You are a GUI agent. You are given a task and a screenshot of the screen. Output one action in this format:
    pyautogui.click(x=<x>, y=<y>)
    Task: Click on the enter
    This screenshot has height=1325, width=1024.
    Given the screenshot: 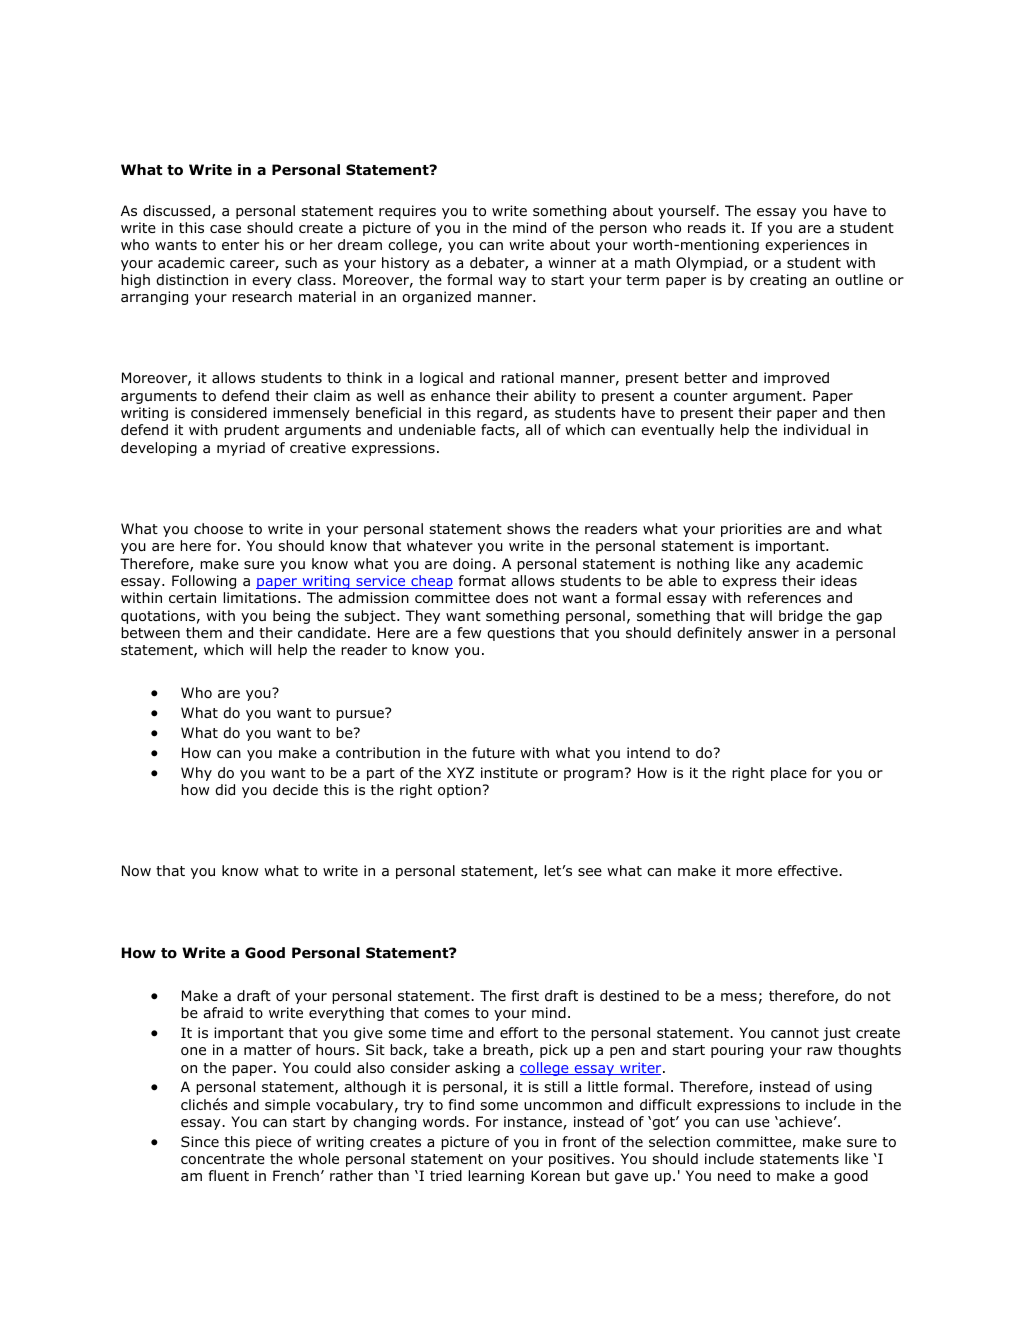 What is the action you would take?
    pyautogui.click(x=240, y=245)
